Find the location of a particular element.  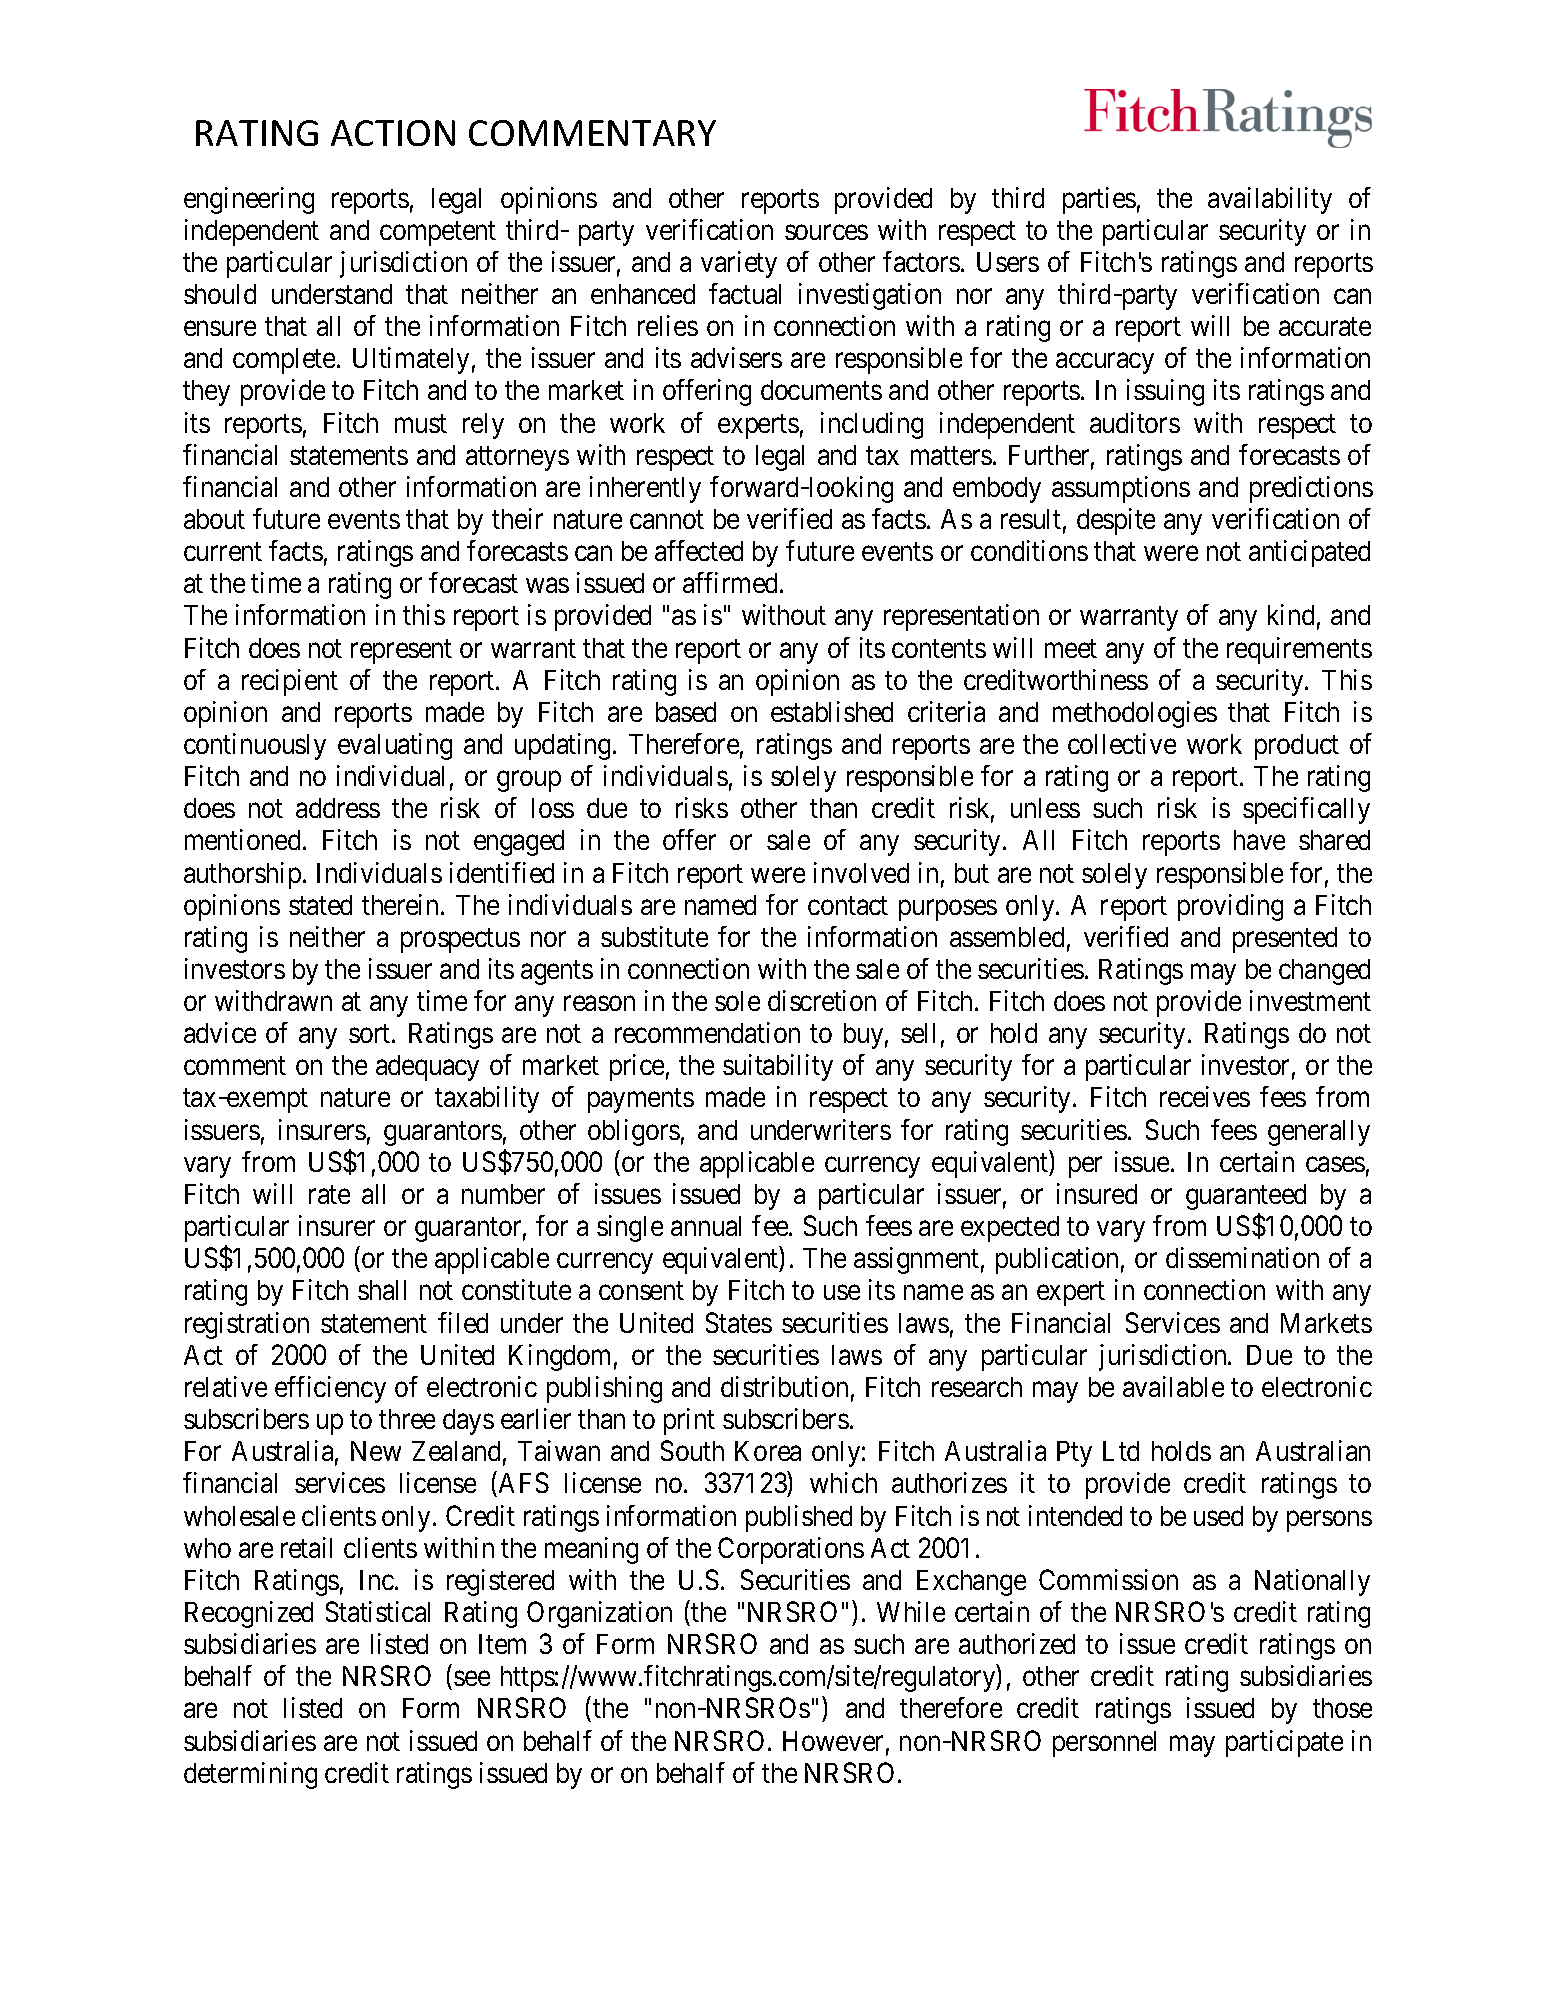

However is located at coordinates (833, 1741).
